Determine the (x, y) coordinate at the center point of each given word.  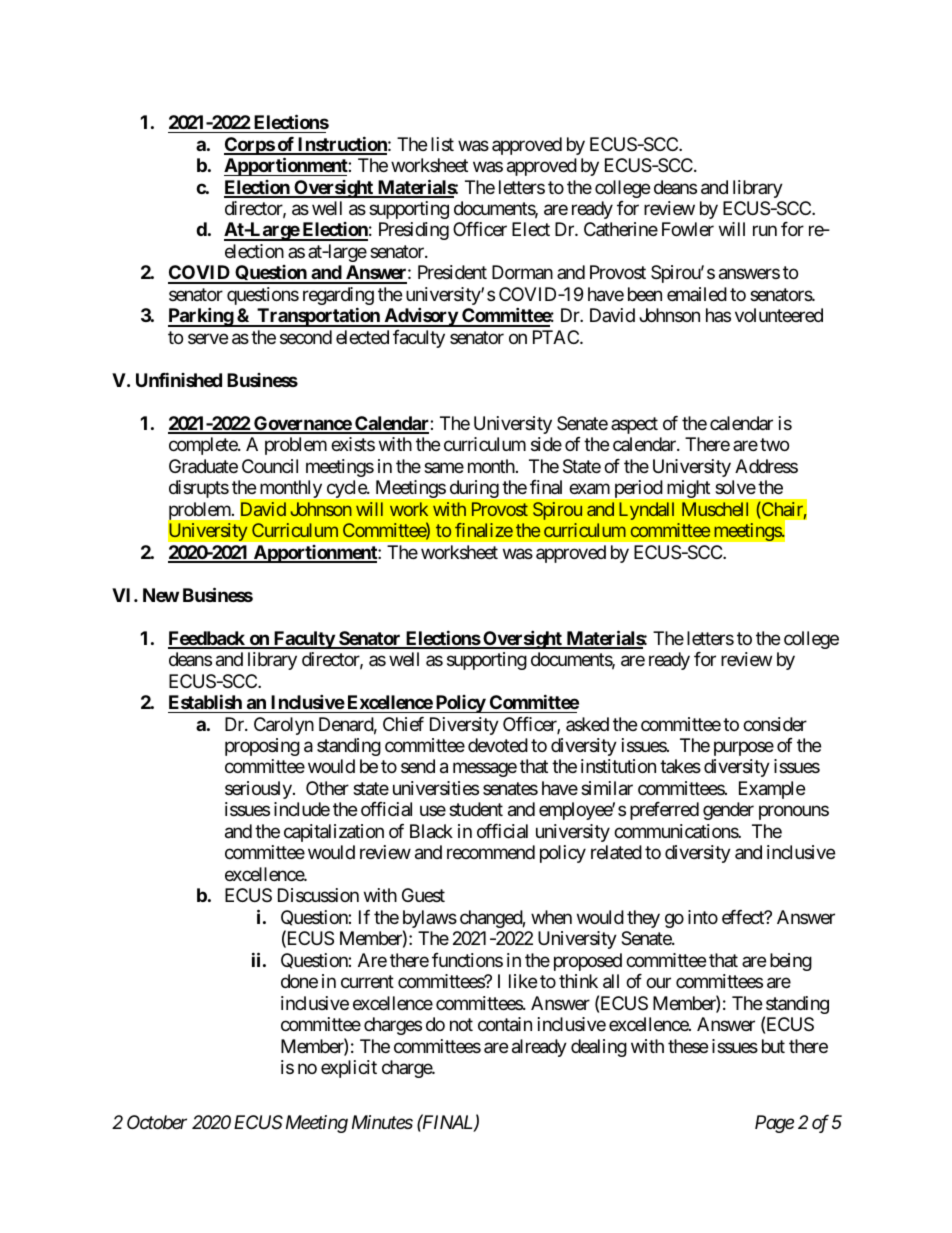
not (461, 1025)
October (157, 1122)
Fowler (688, 229)
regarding (338, 297)
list (442, 144)
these (688, 1046)
